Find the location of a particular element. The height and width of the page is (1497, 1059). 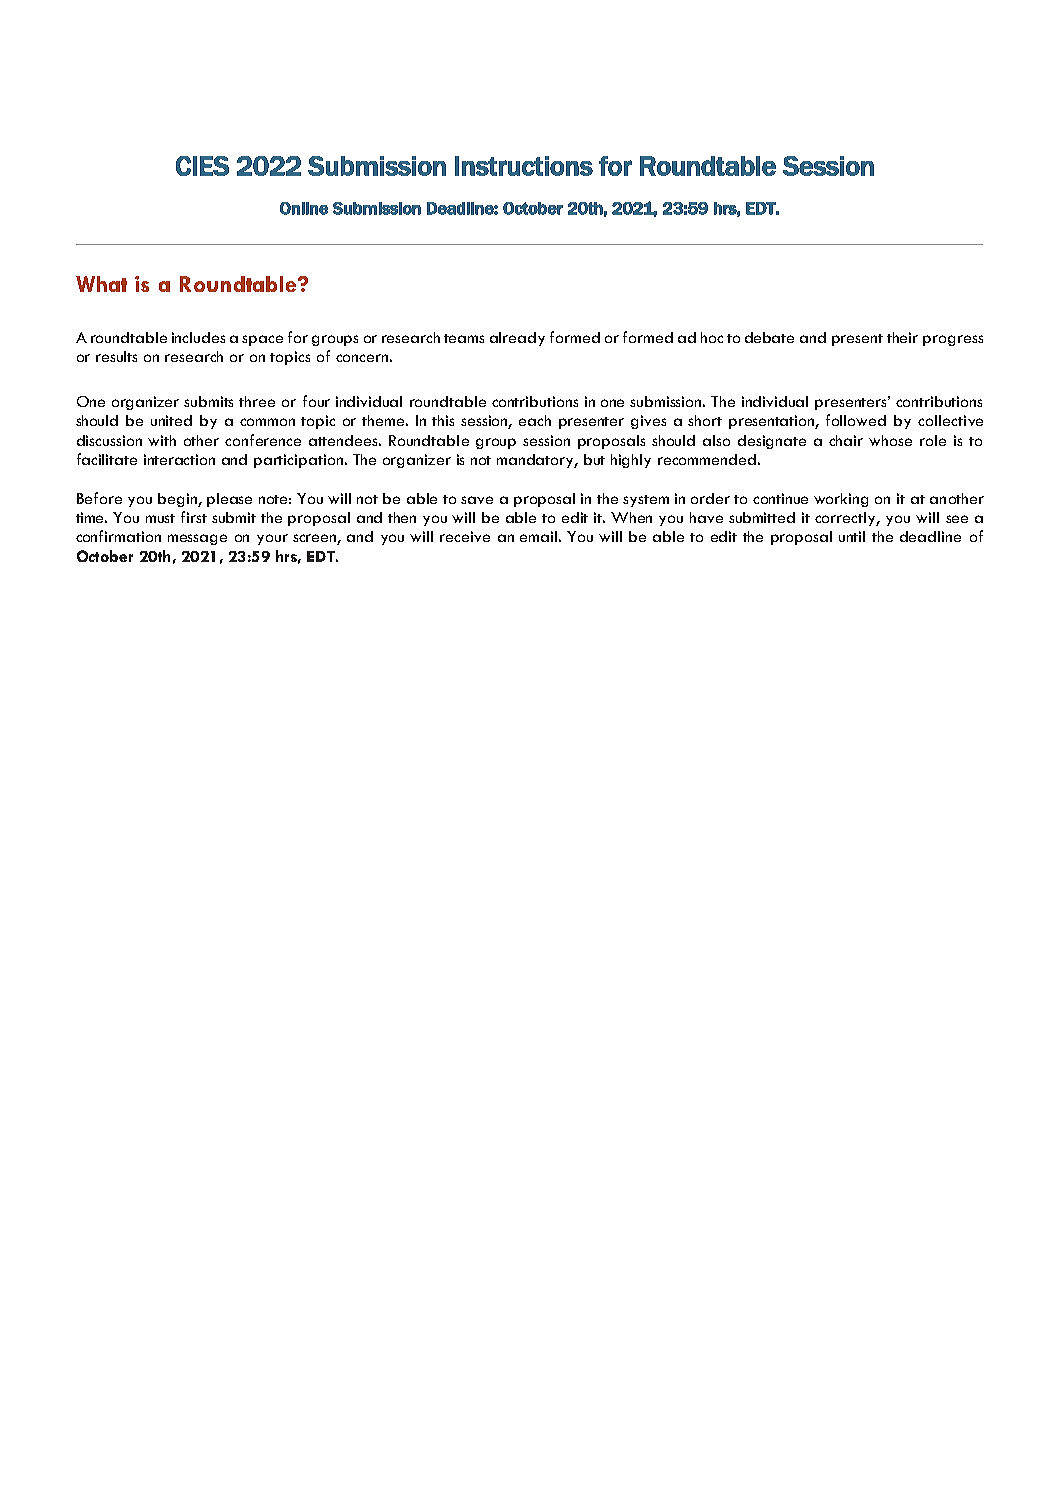

Instructions is located at coordinates (524, 166).
